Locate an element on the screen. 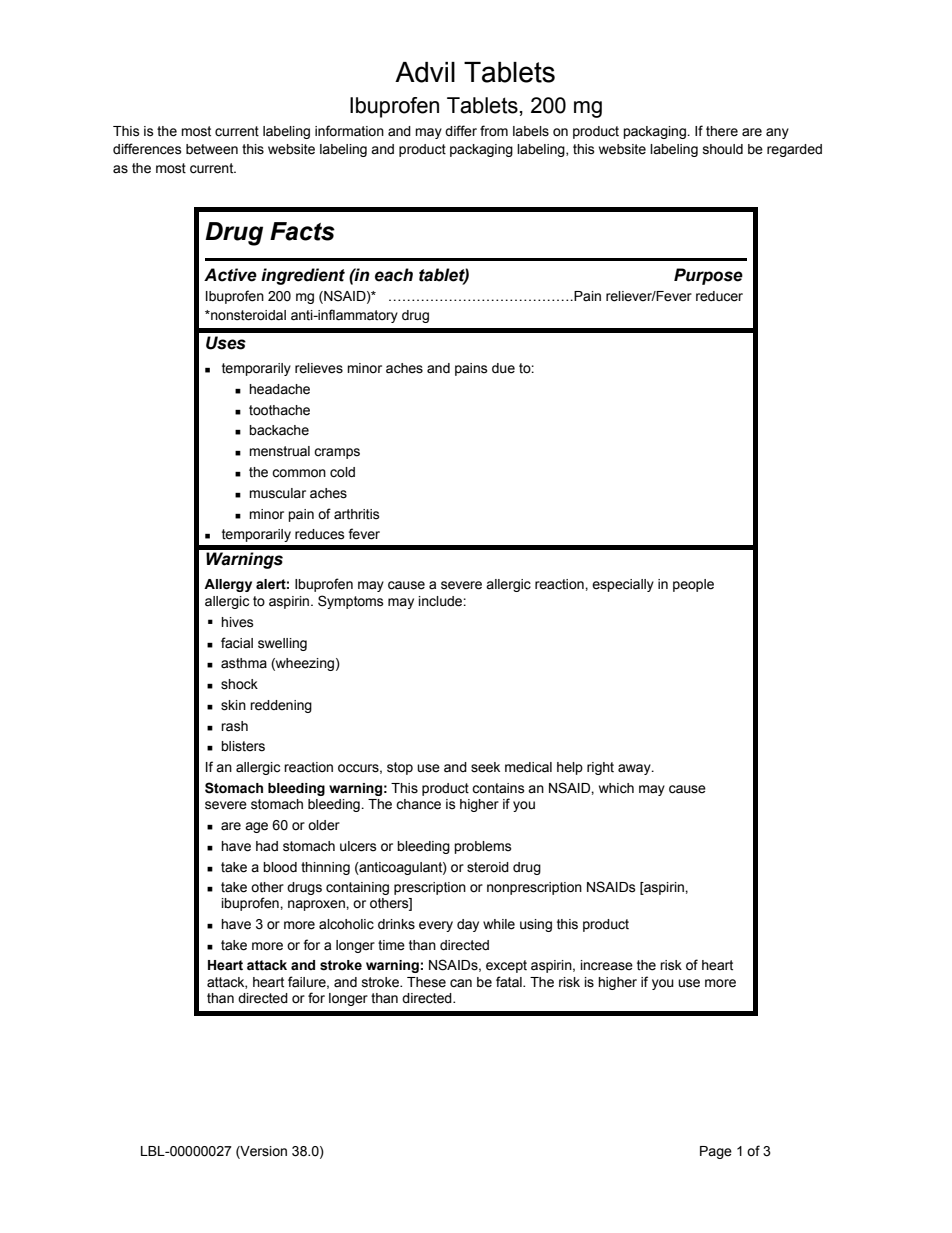  from is located at coordinates (494, 131).
